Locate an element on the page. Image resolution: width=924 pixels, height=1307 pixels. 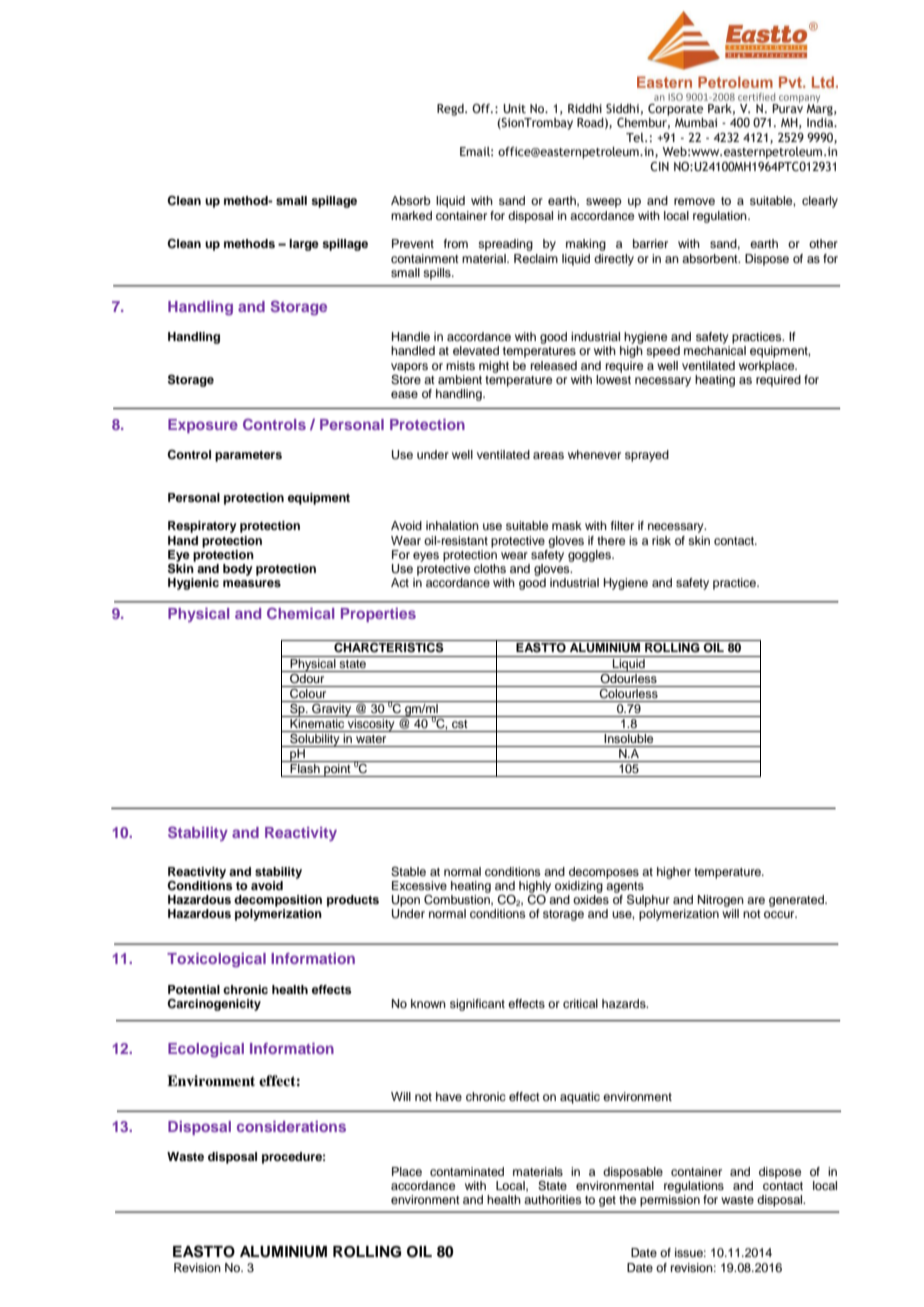
Unit is located at coordinates (514, 108).
